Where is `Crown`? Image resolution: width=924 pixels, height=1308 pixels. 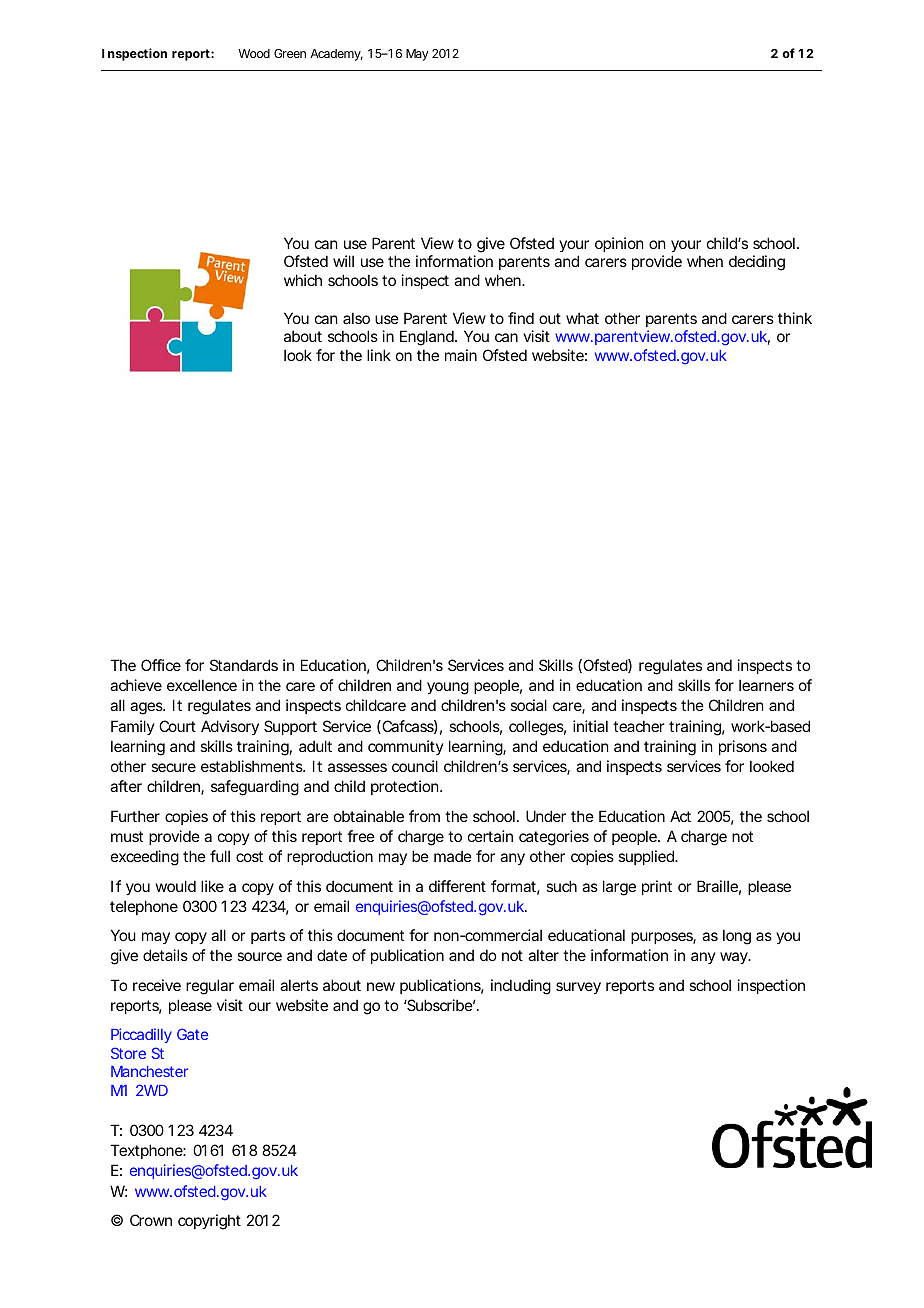 Crown is located at coordinates (151, 1220).
